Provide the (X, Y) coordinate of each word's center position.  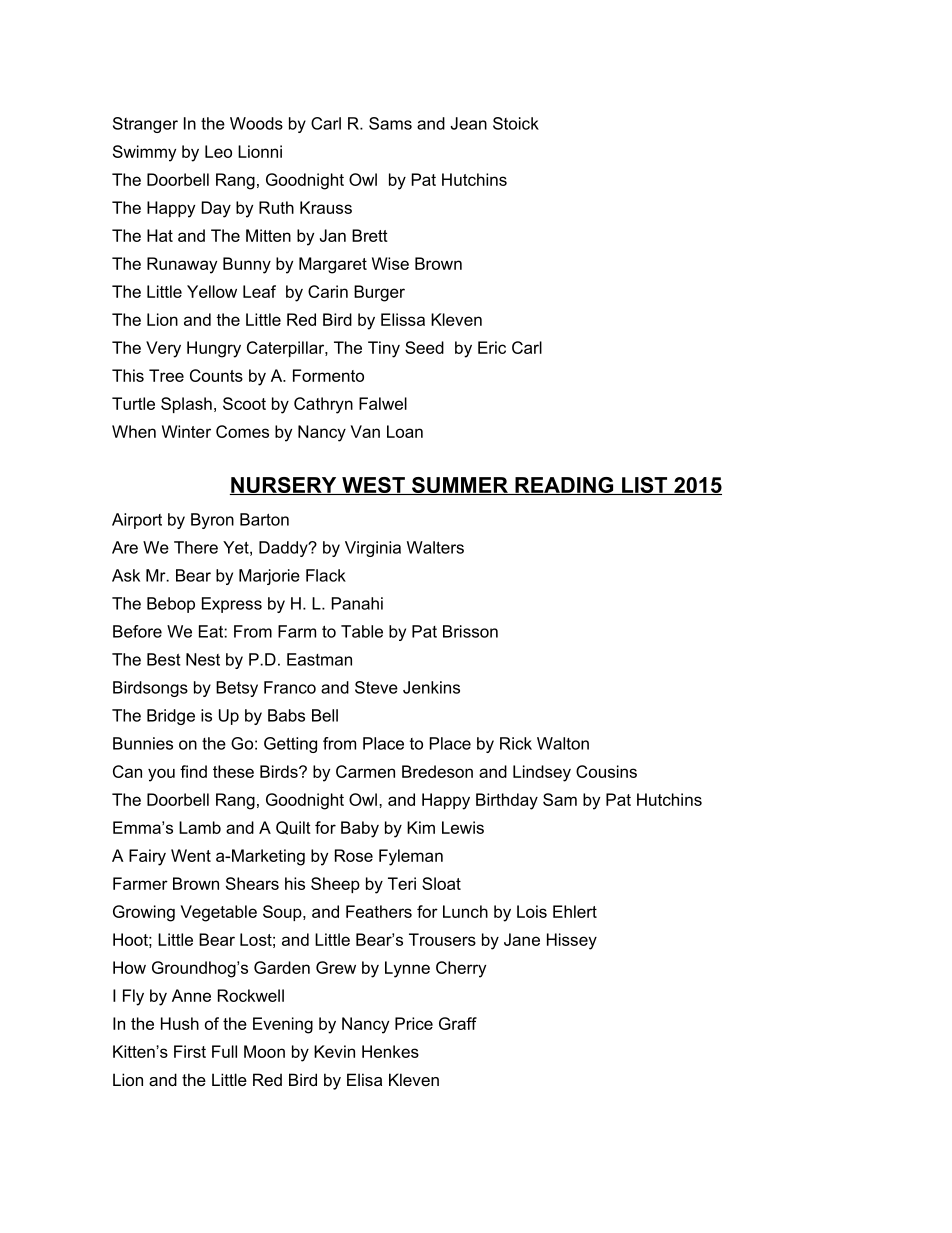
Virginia (373, 549)
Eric (492, 347)
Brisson (470, 631)
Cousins (606, 771)
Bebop (171, 605)
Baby (360, 829)
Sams (390, 123)
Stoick (516, 123)
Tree (166, 375)
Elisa (364, 1079)
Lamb (200, 827)
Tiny (384, 349)
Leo (218, 151)
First (190, 1051)
